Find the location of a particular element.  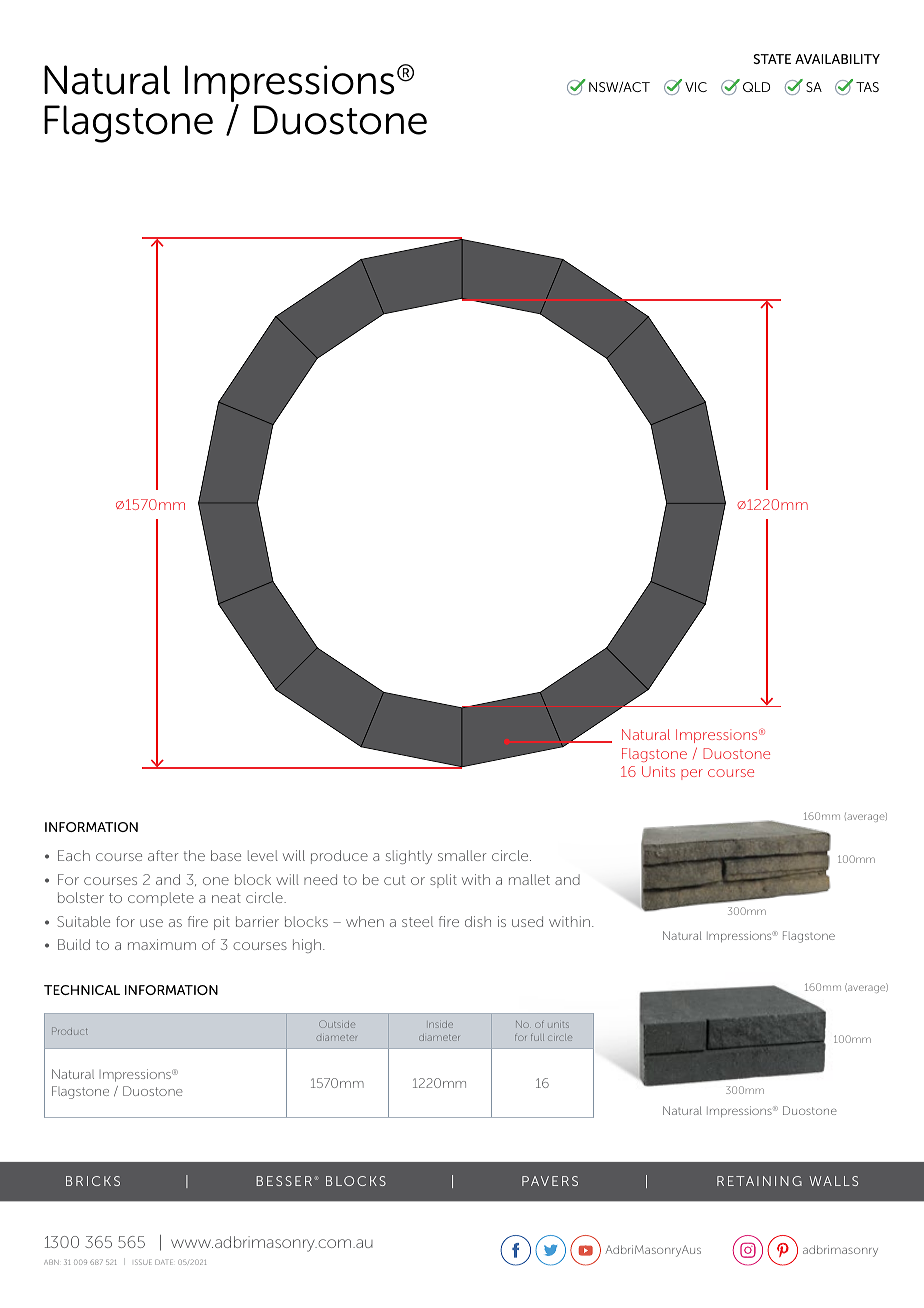

mallet is located at coordinates (529, 879).
